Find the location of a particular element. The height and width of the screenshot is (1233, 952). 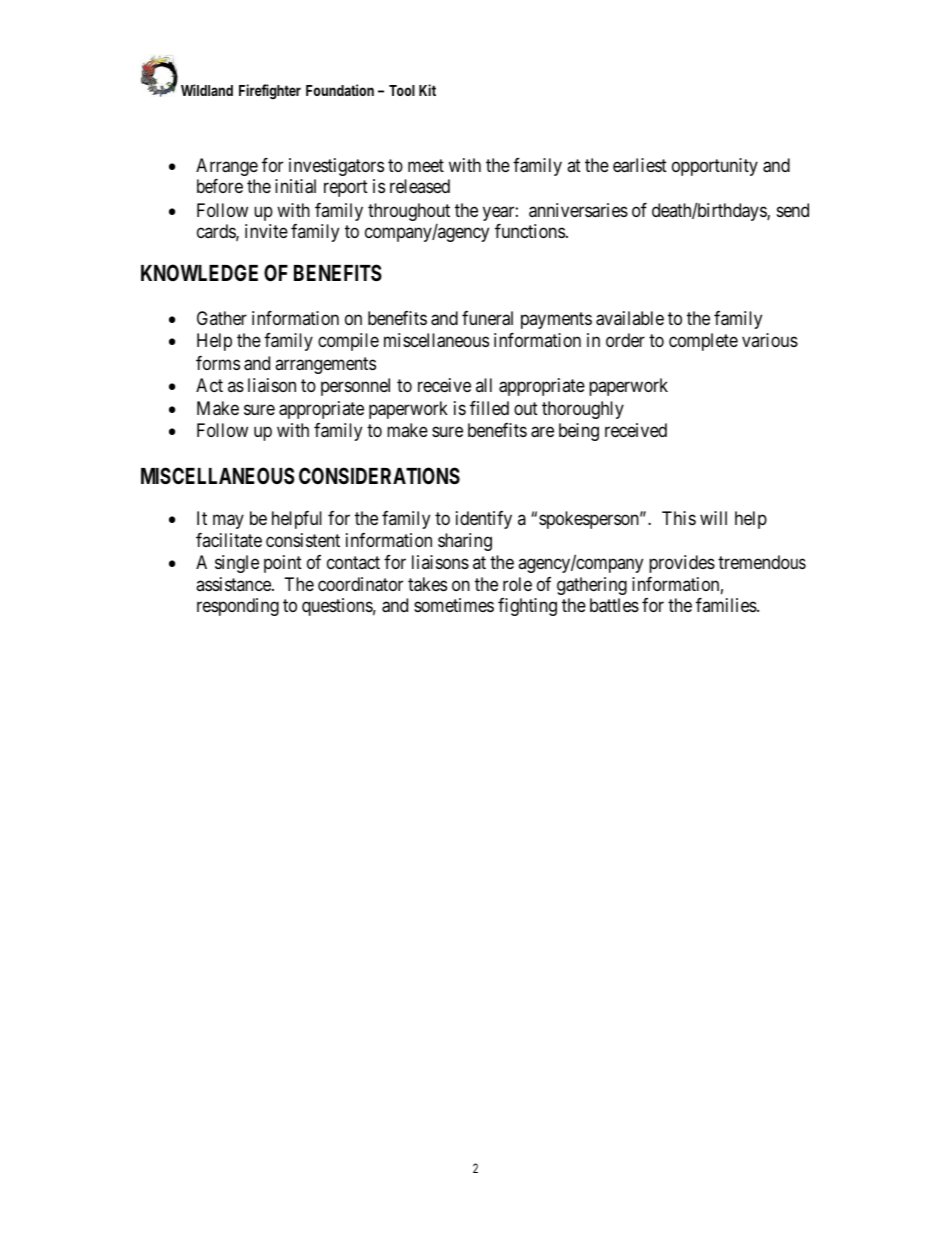

families is located at coordinates (727, 605).
